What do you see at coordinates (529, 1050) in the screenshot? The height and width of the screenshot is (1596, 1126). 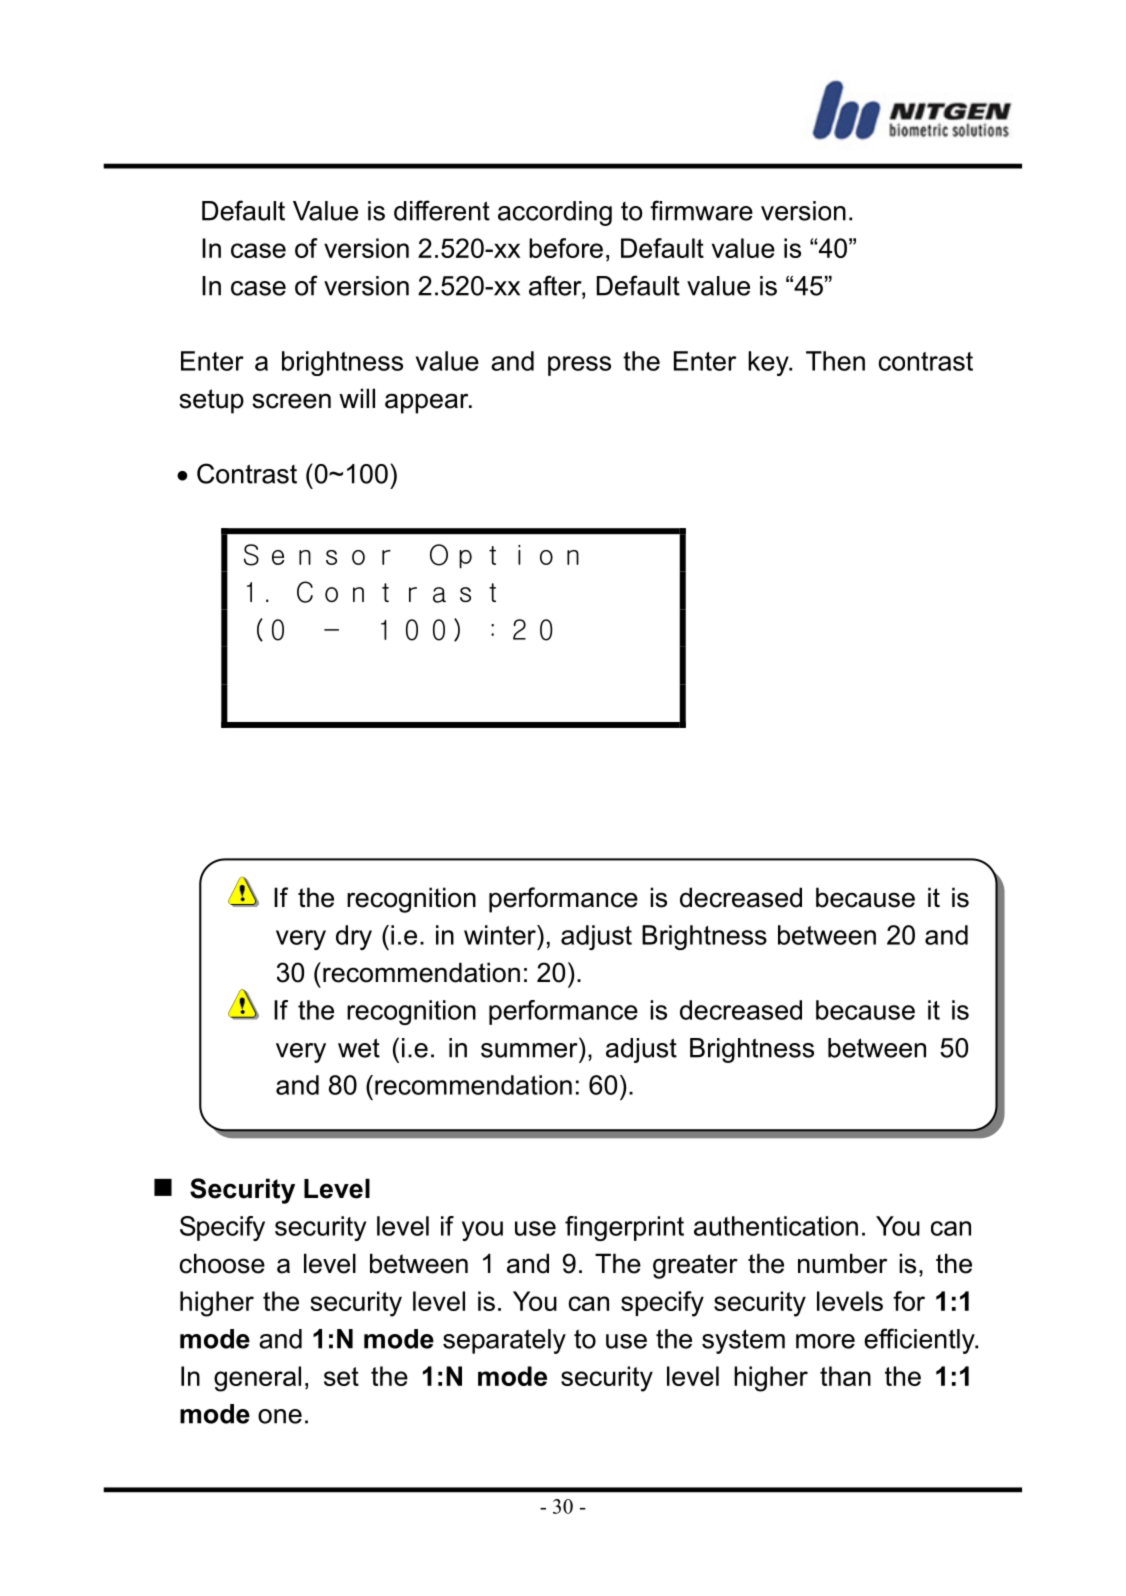 I see `summer` at bounding box center [529, 1050].
